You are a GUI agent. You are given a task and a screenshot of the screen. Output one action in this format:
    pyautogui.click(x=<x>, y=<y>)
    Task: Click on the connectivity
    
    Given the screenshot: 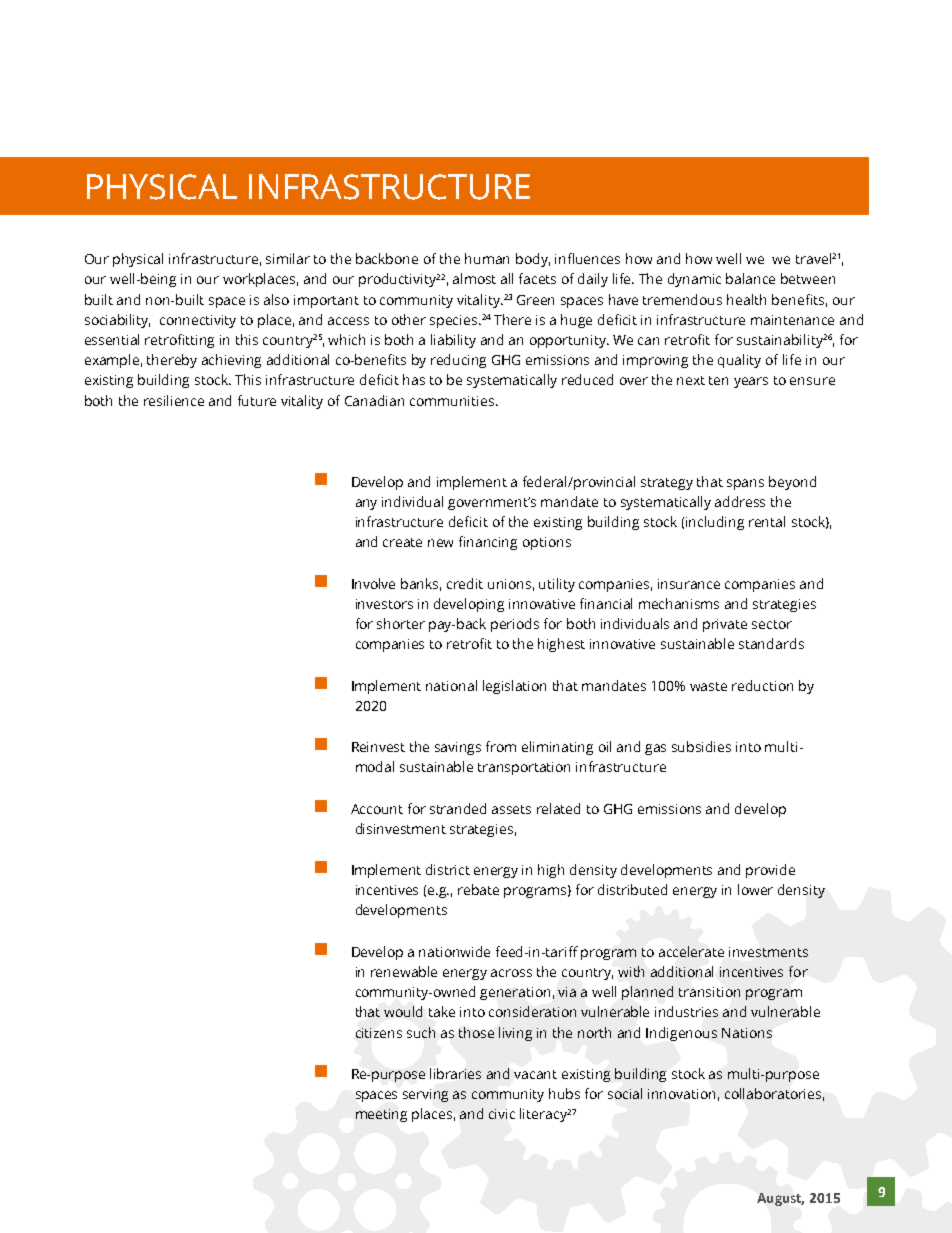 What is the action you would take?
    pyautogui.click(x=198, y=321)
